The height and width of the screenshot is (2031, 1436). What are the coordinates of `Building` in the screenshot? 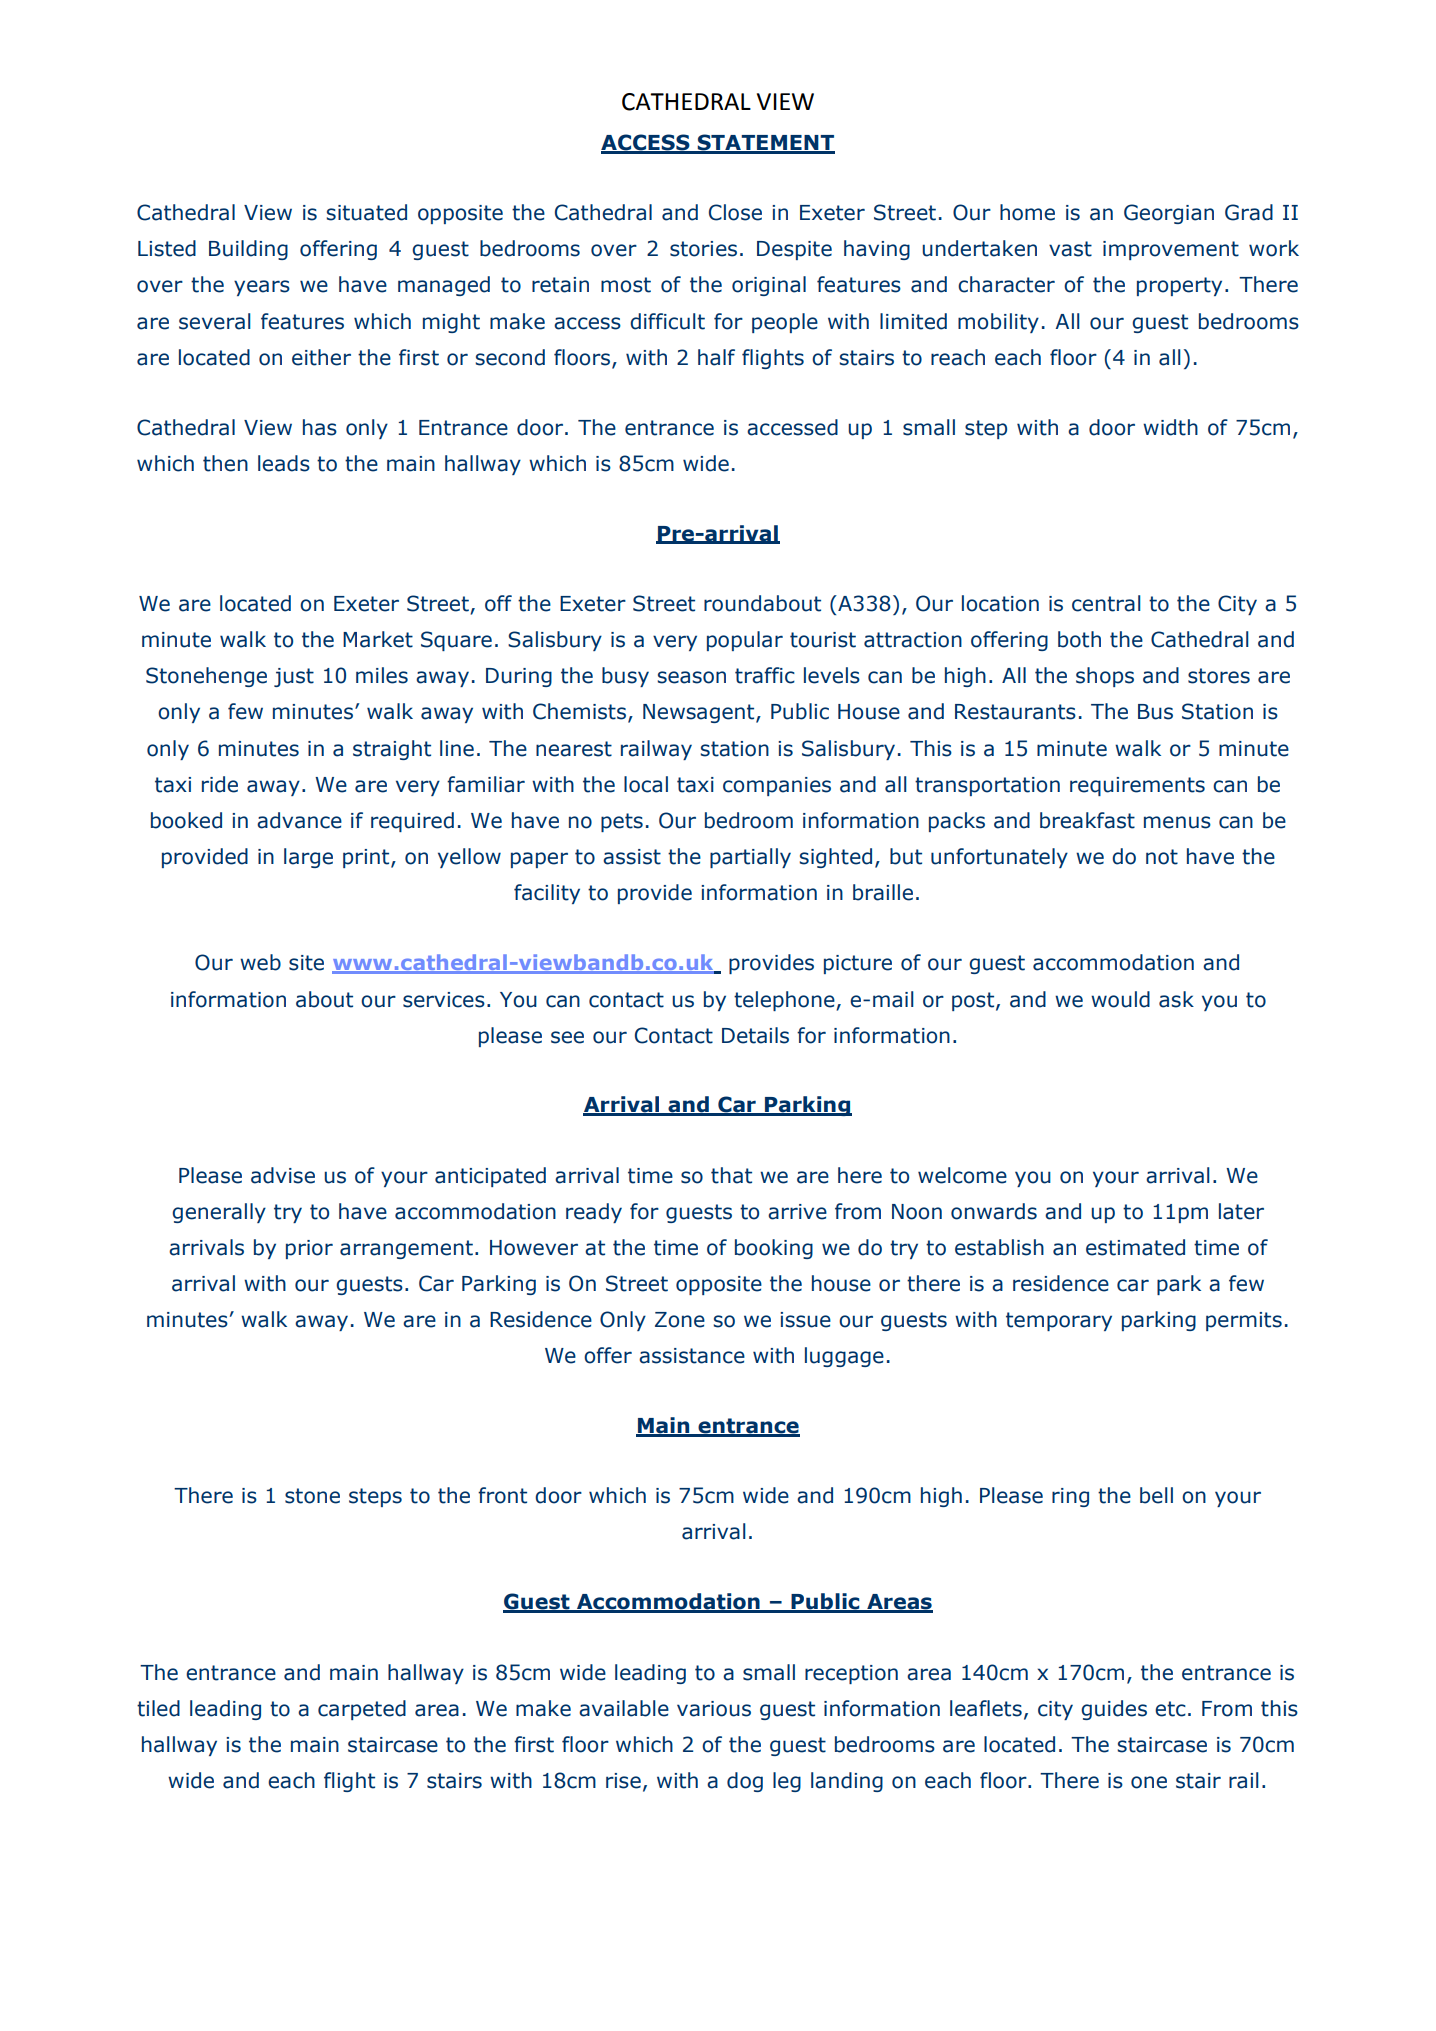 It's located at (248, 250).
